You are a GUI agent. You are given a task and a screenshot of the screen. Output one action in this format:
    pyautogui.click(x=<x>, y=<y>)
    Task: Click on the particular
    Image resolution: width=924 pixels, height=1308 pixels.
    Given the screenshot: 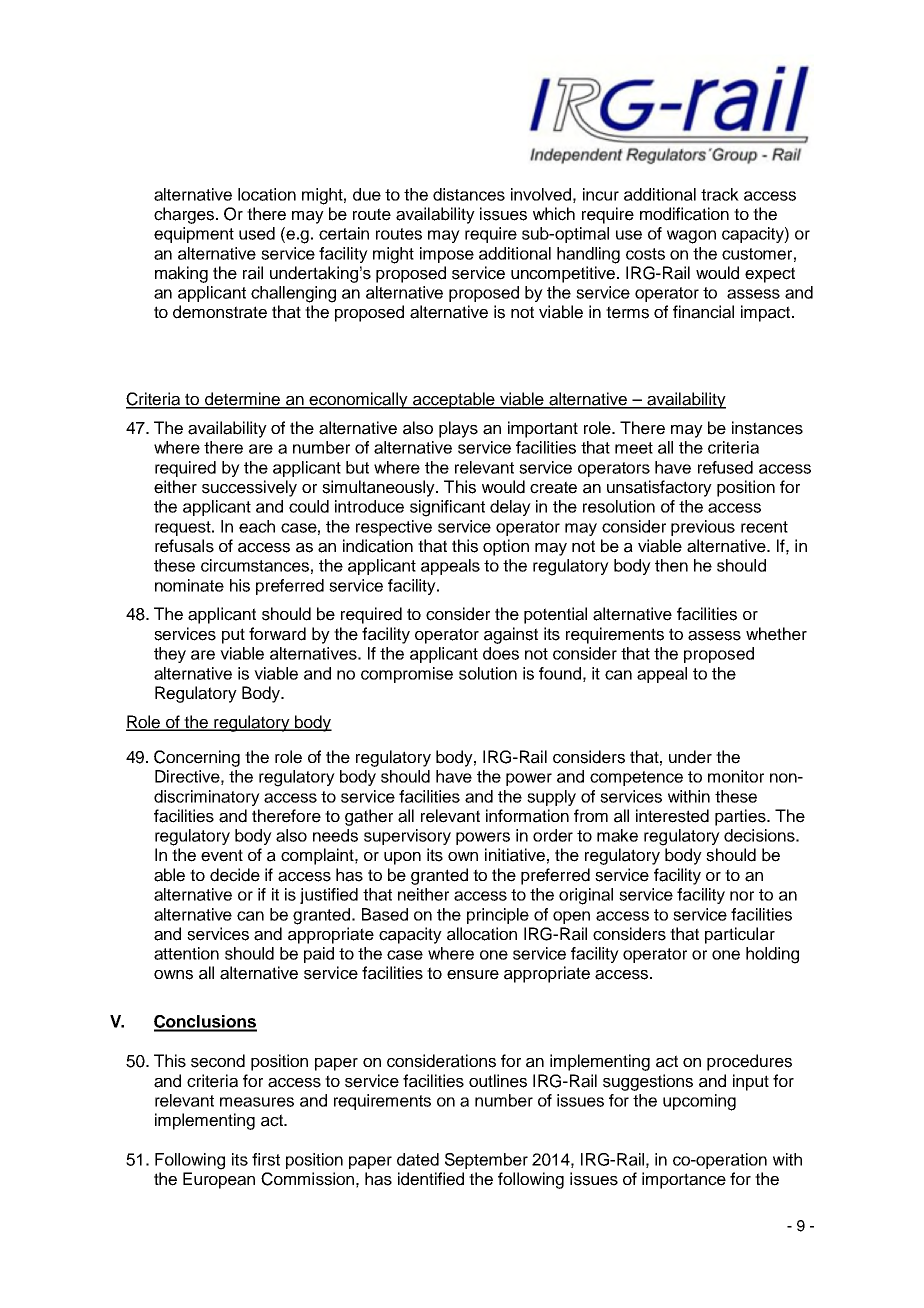 What is the action you would take?
    pyautogui.click(x=740, y=935)
